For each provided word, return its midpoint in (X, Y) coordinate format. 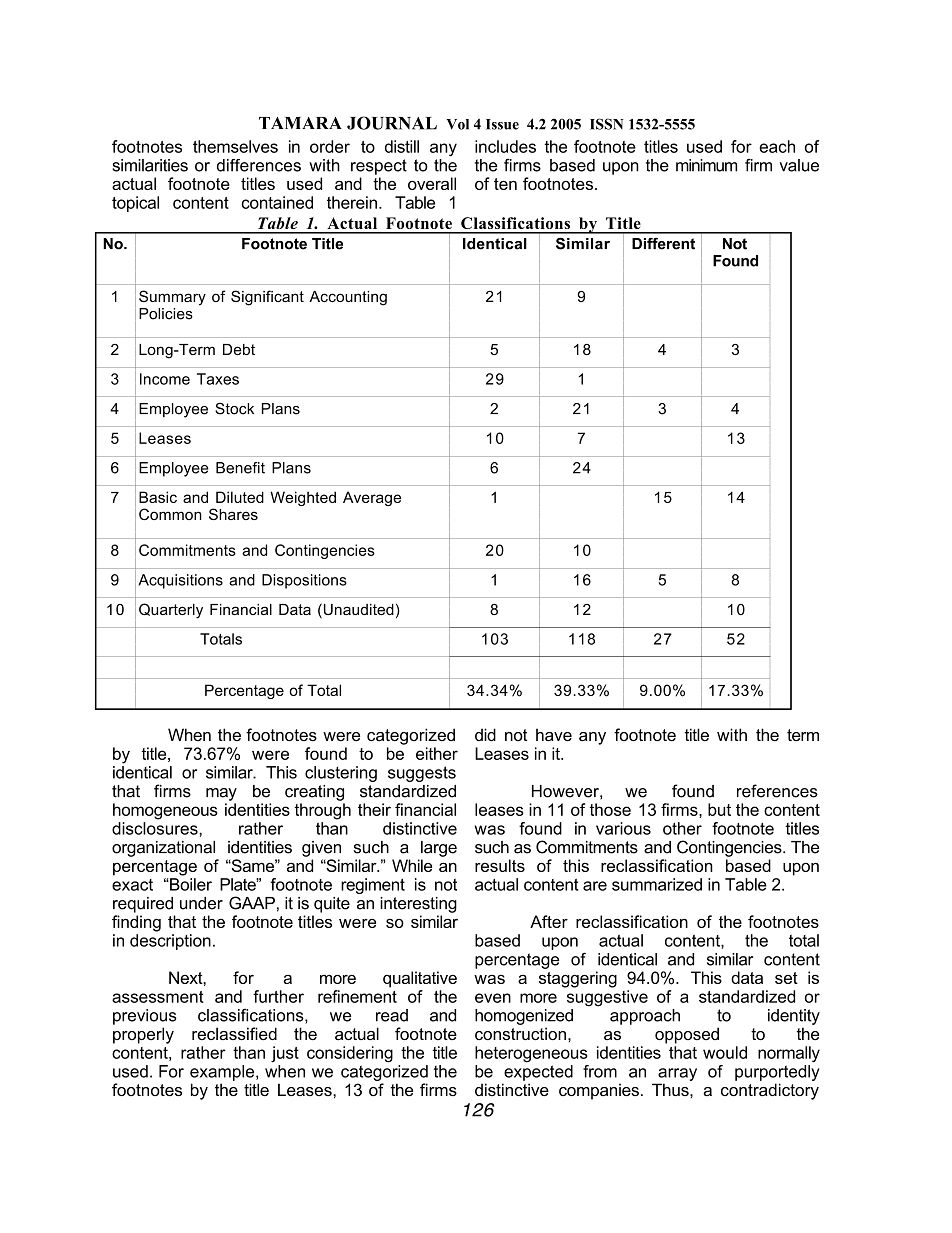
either (437, 753)
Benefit (240, 468)
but (719, 809)
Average (372, 498)
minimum (706, 165)
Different (663, 244)
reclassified (234, 1033)
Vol (458, 124)
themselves (235, 146)
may (221, 794)
